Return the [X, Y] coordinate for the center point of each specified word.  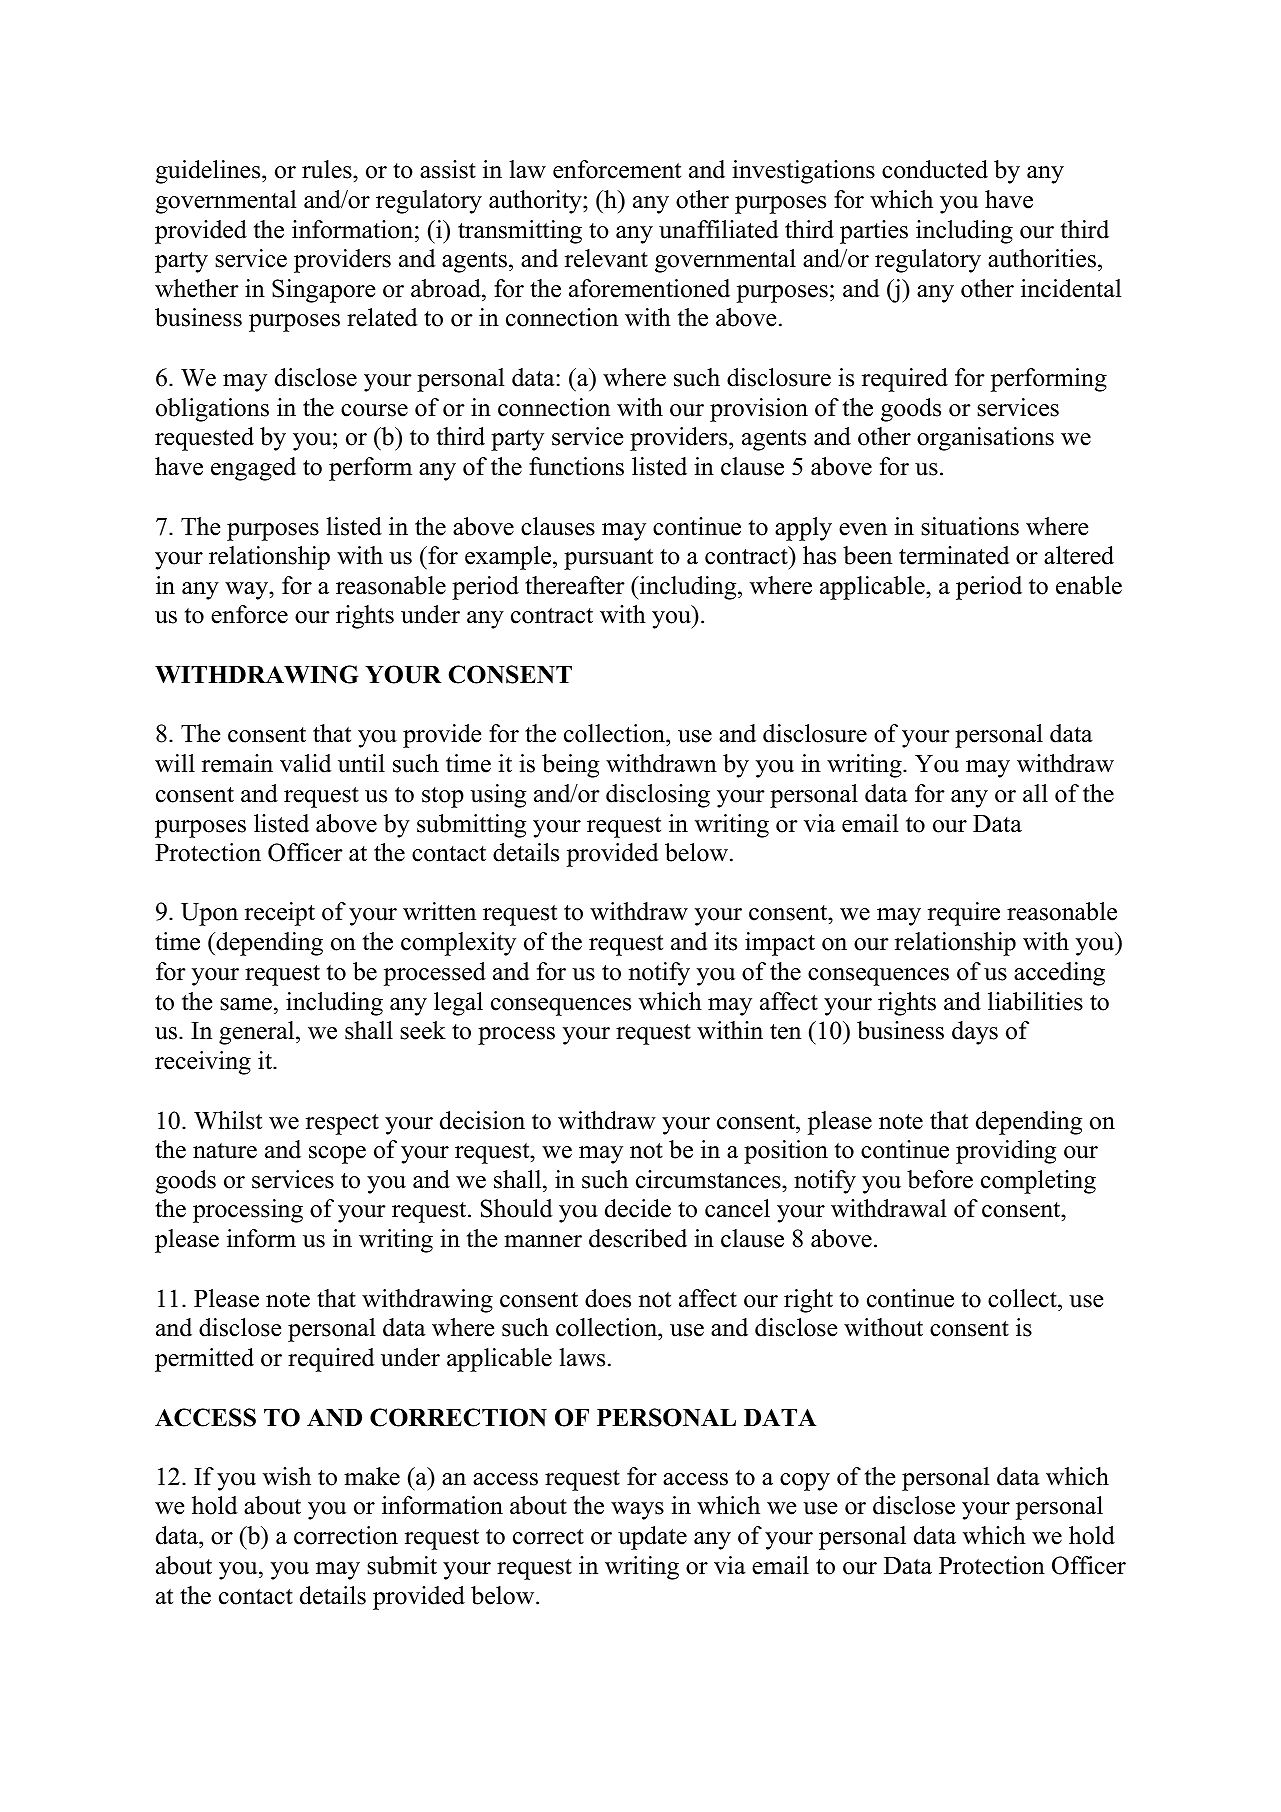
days [975, 1033]
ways [637, 1511]
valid [306, 763]
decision [482, 1120]
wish [287, 1476]
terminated [954, 555]
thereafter [575, 585]
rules [328, 169]
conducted [935, 169]
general [258, 1033]
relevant [606, 258]
